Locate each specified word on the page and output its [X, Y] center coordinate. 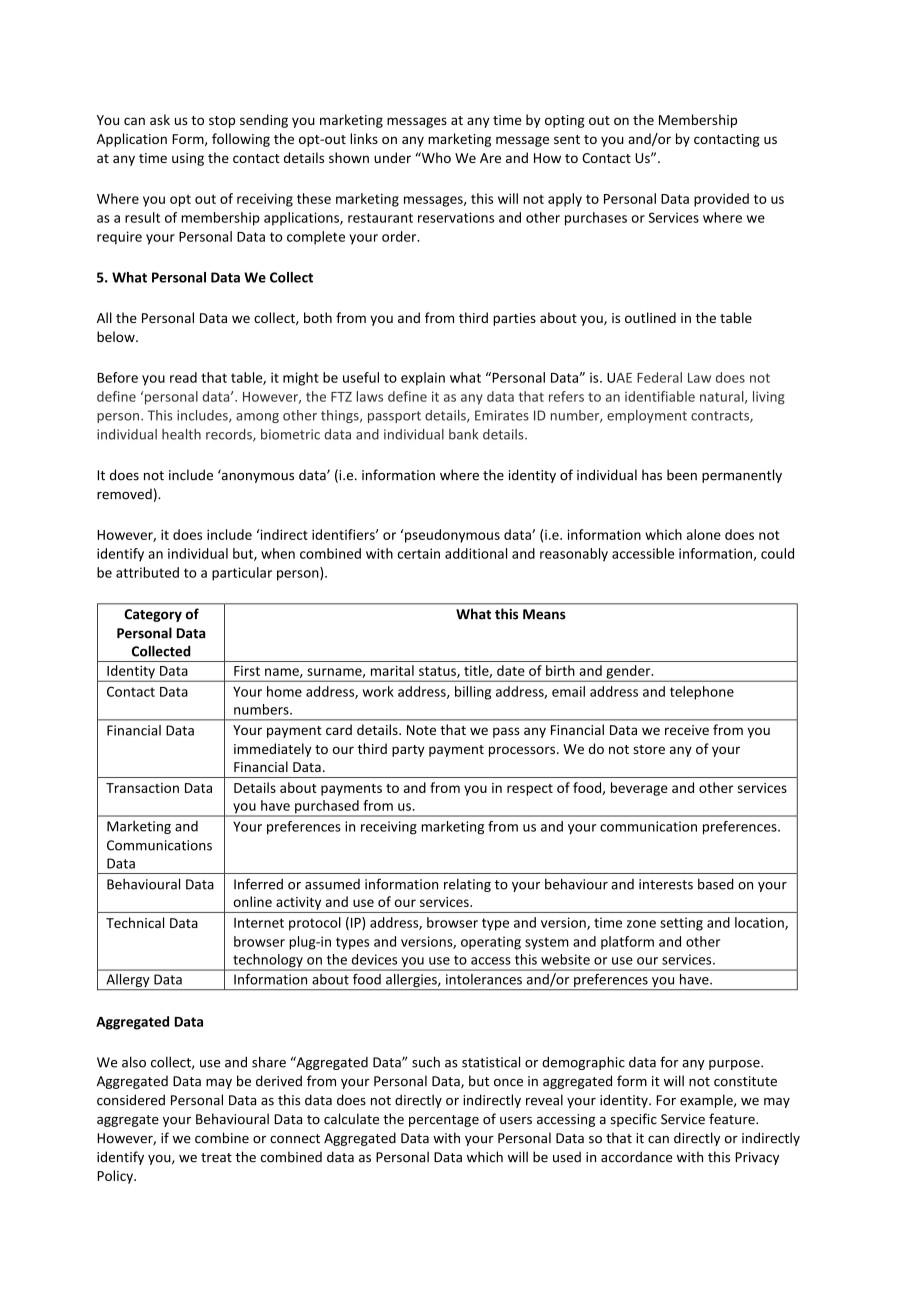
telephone [702, 693]
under [392, 157]
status [438, 672]
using [188, 159]
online [253, 901]
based [716, 884]
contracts [721, 417]
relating [467, 885]
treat [216, 1158]
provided [721, 200]
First [247, 671]
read [183, 377]
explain [423, 379]
